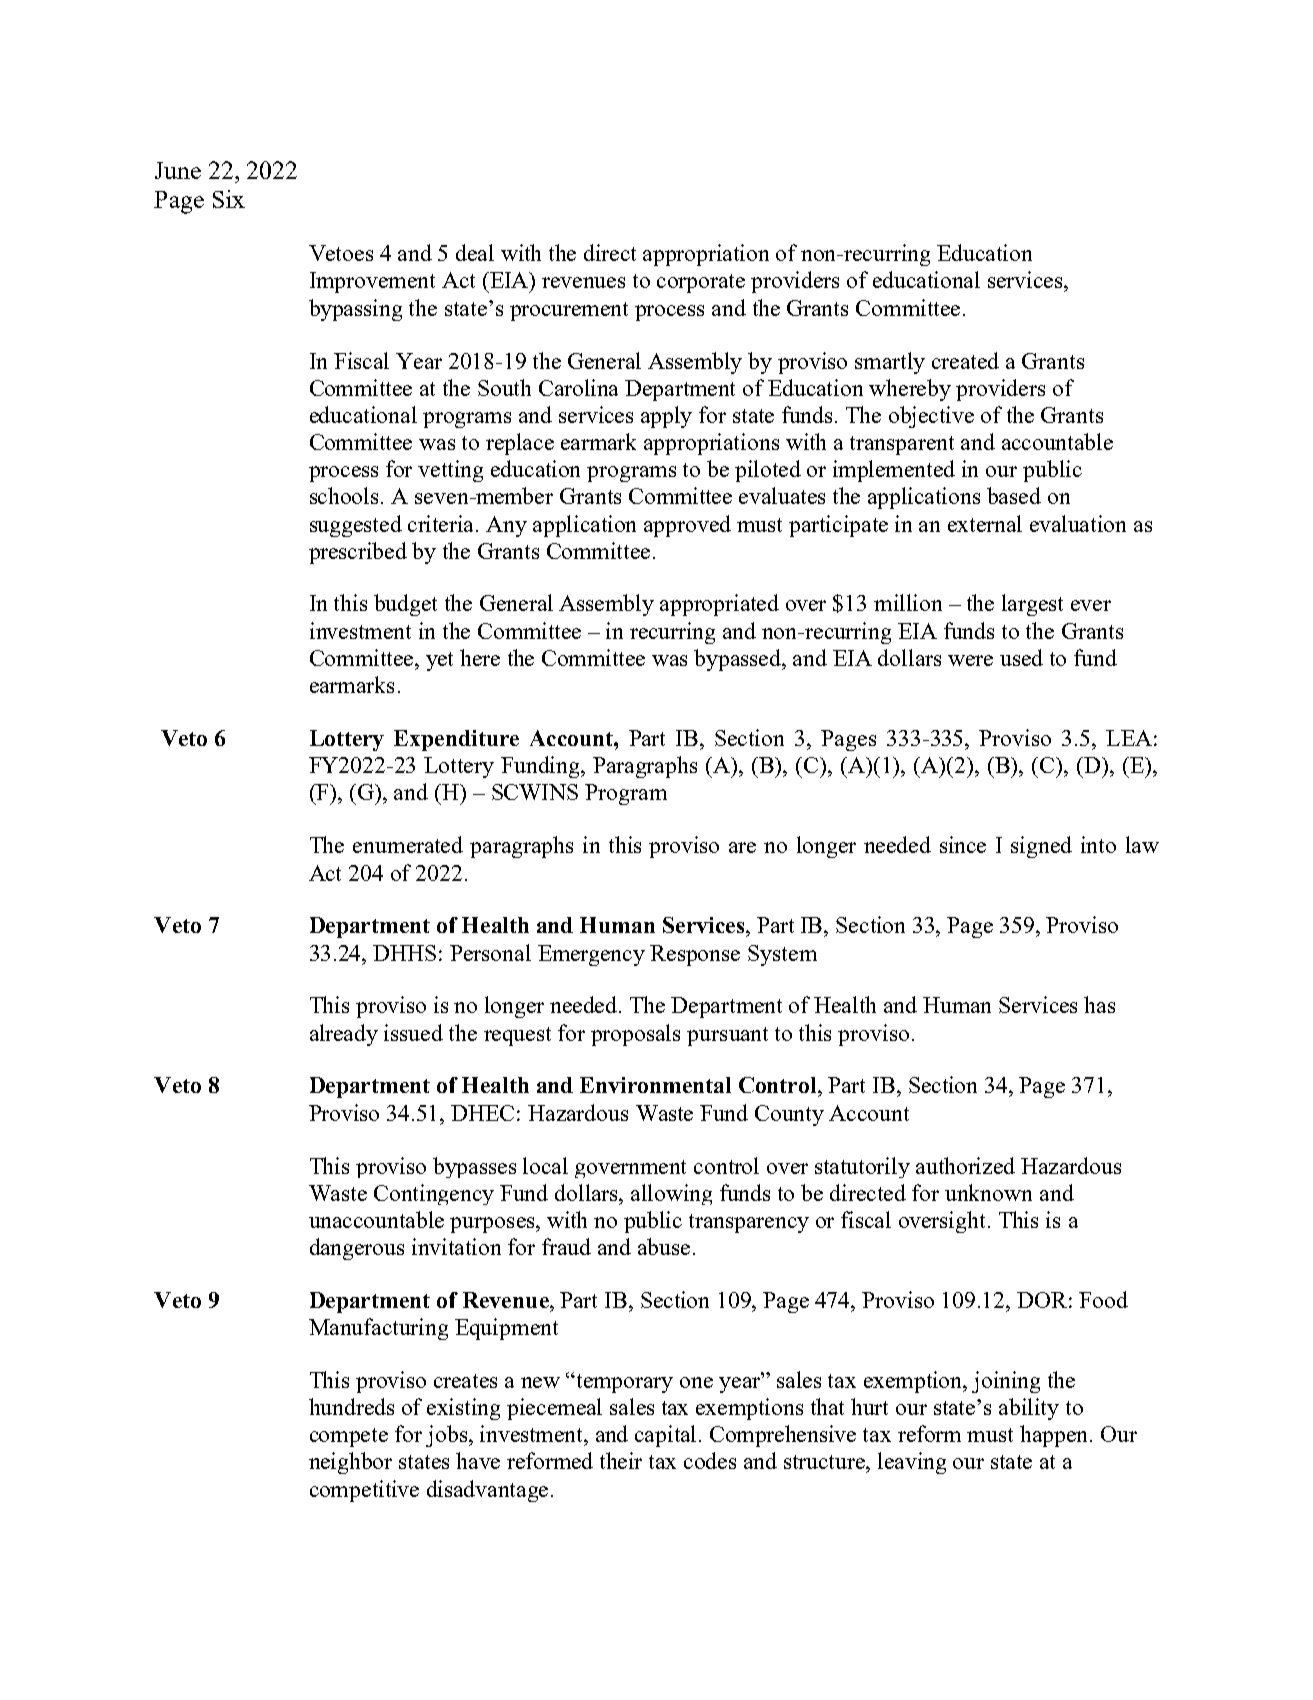  I want to click on signed, so click(1041, 847).
